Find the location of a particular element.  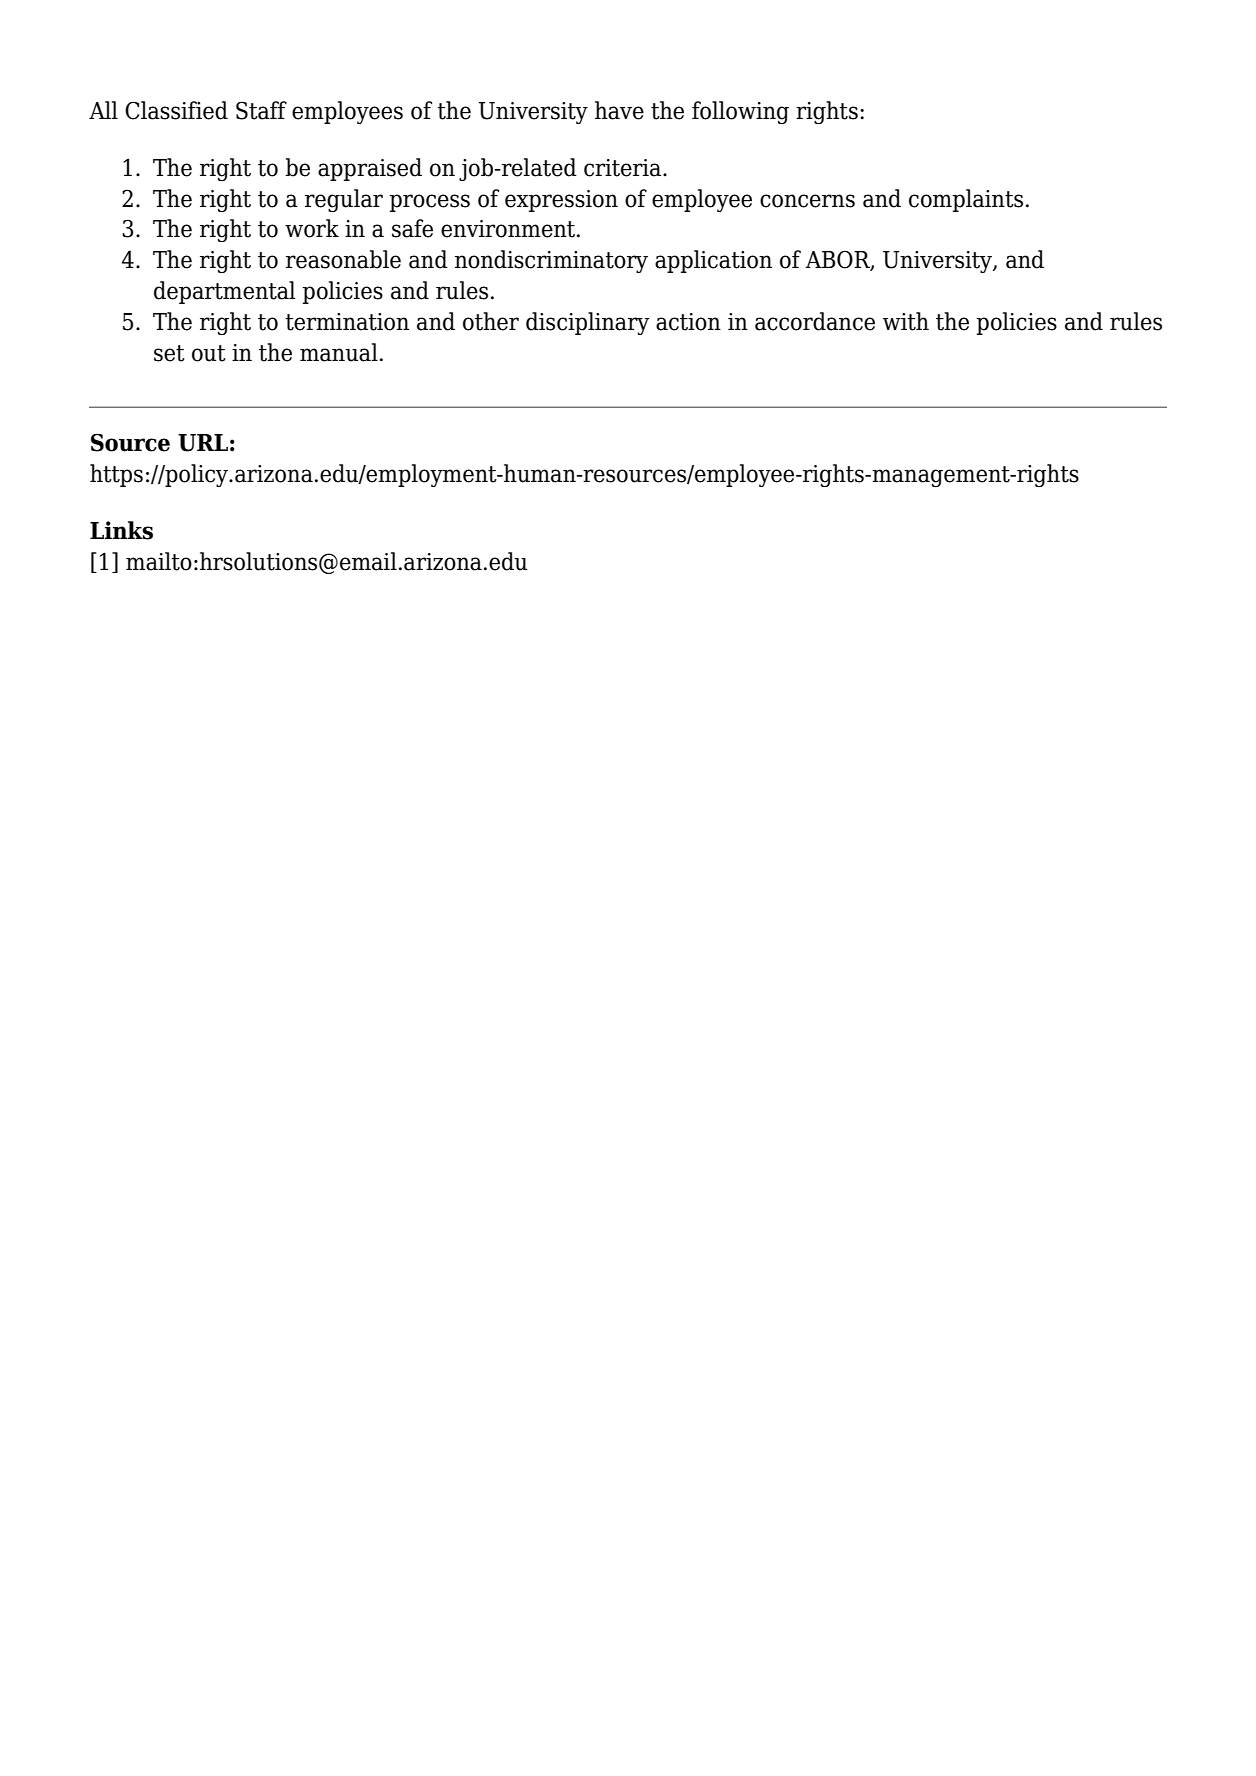

departmental is located at coordinates (224, 292).
